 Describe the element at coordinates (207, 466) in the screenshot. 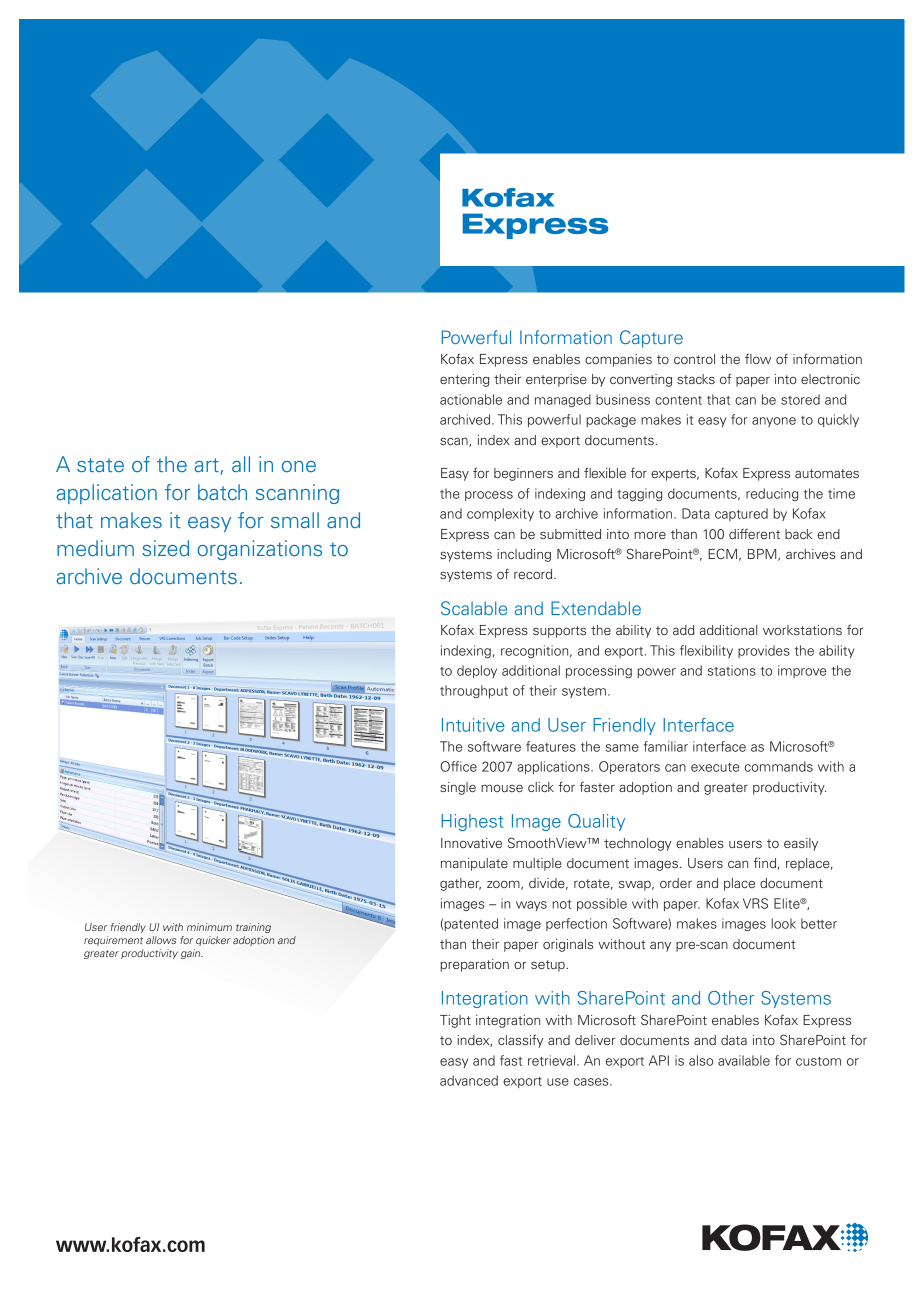

I see `art` at that location.
